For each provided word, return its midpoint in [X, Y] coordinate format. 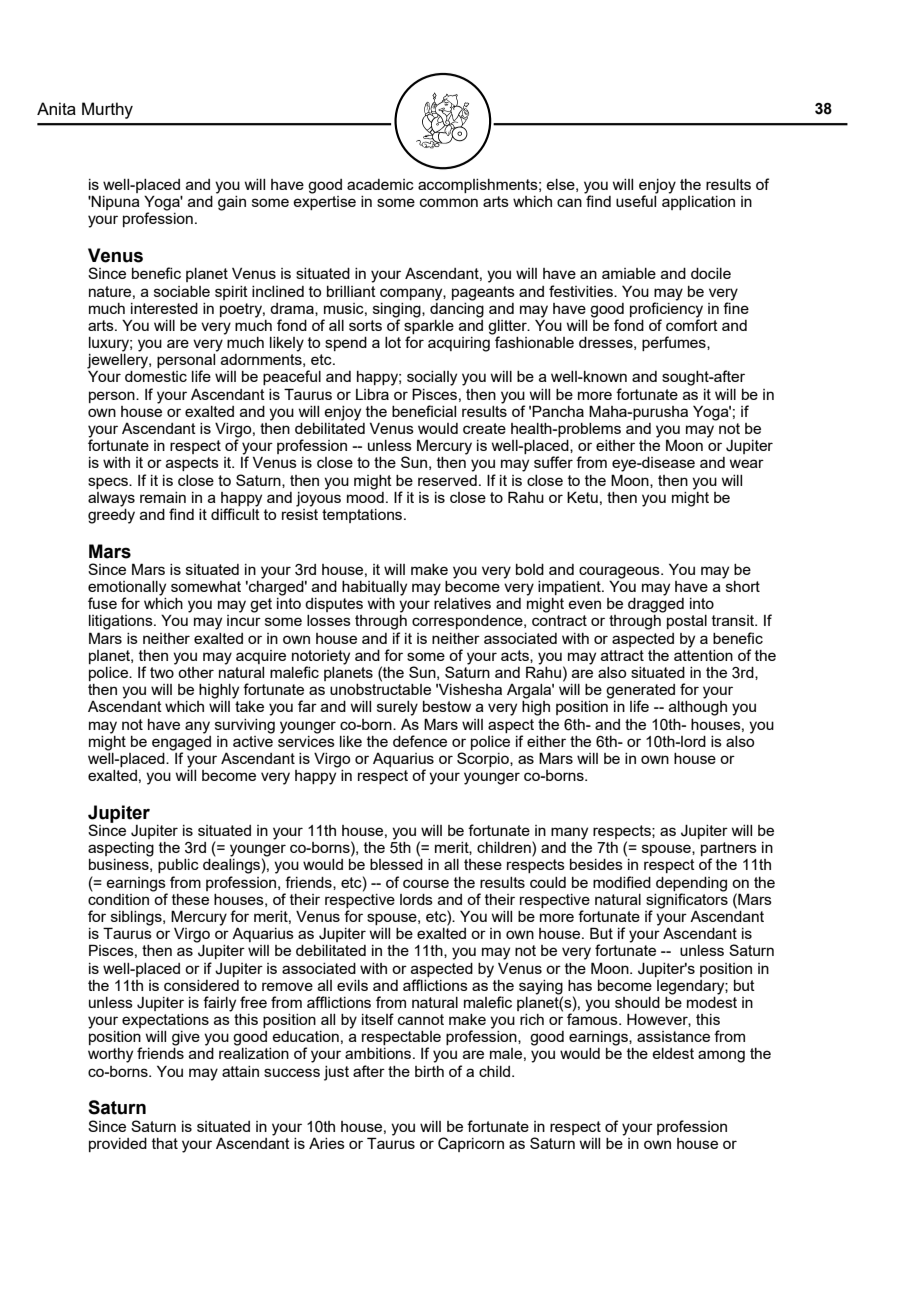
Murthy [107, 110]
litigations [122, 622]
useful [636, 200]
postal [687, 622]
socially [432, 378]
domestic [156, 376]
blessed [396, 864]
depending [691, 884]
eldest [673, 1053]
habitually [374, 588]
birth [429, 1071]
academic [380, 184]
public [178, 866]
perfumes [675, 343]
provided [118, 1145]
